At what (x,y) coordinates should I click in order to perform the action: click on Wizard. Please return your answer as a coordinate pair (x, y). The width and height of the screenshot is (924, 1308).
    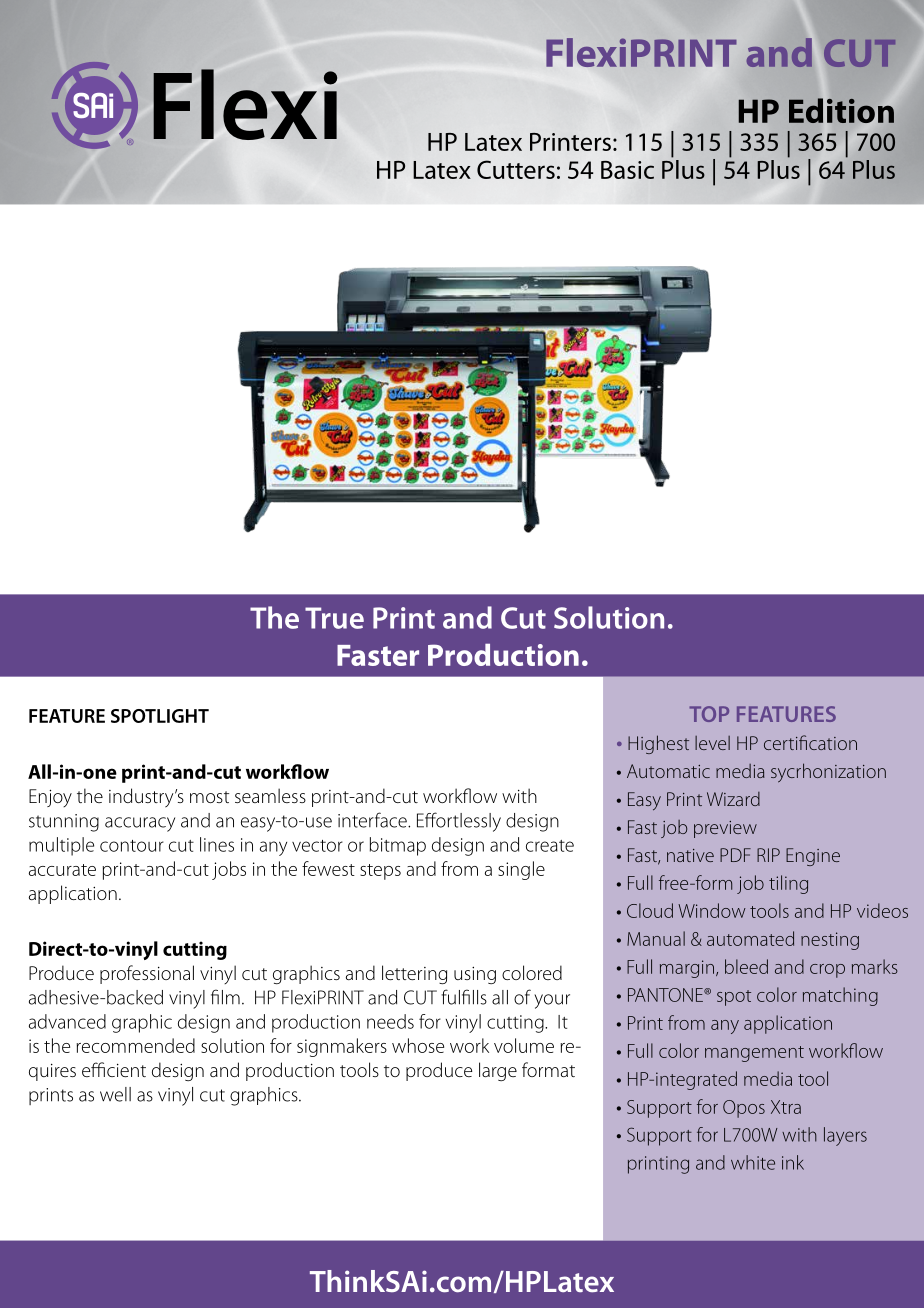
    Looking at the image, I should click on (733, 799).
